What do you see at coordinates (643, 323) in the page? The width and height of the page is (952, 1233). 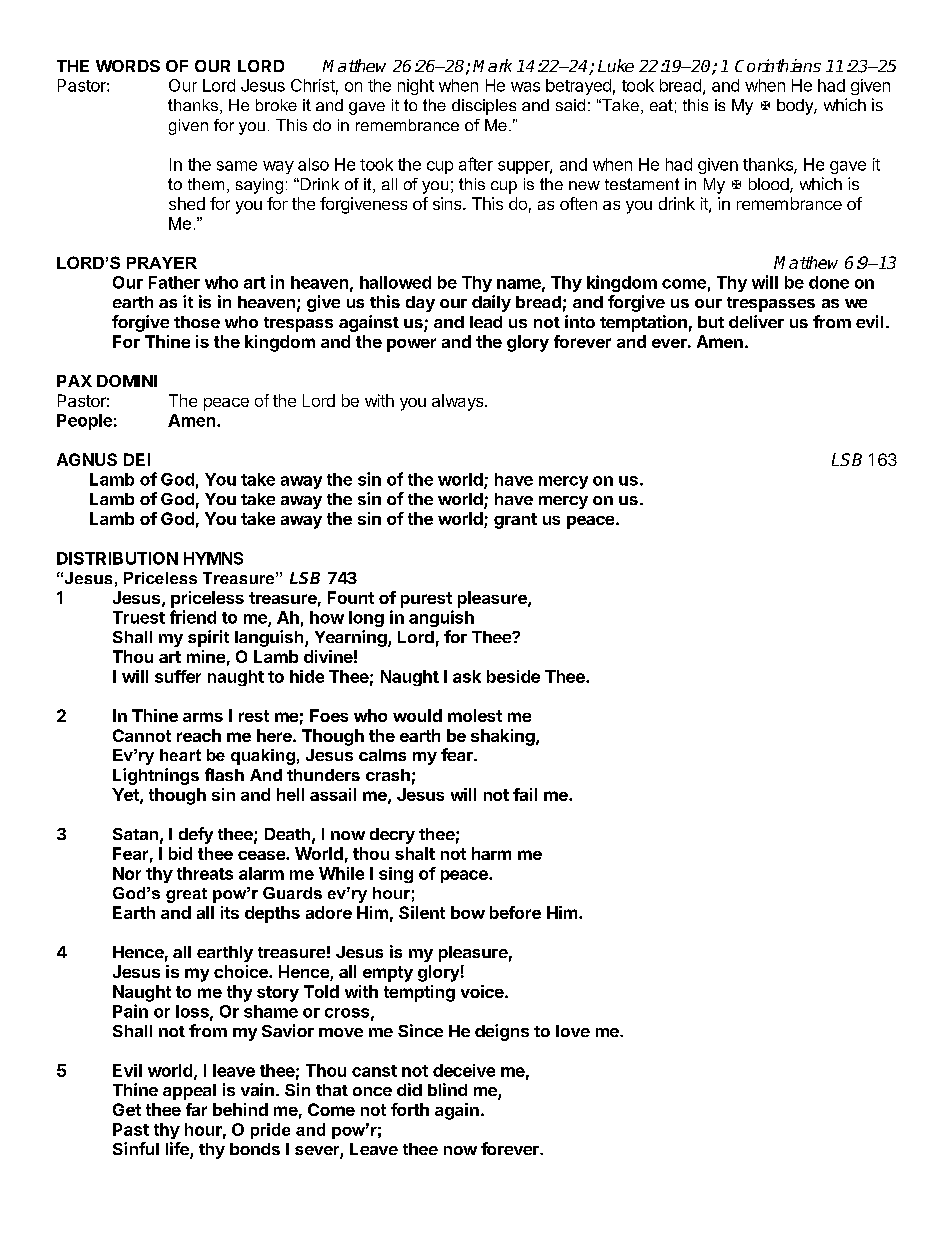 I see `temptation` at bounding box center [643, 323].
